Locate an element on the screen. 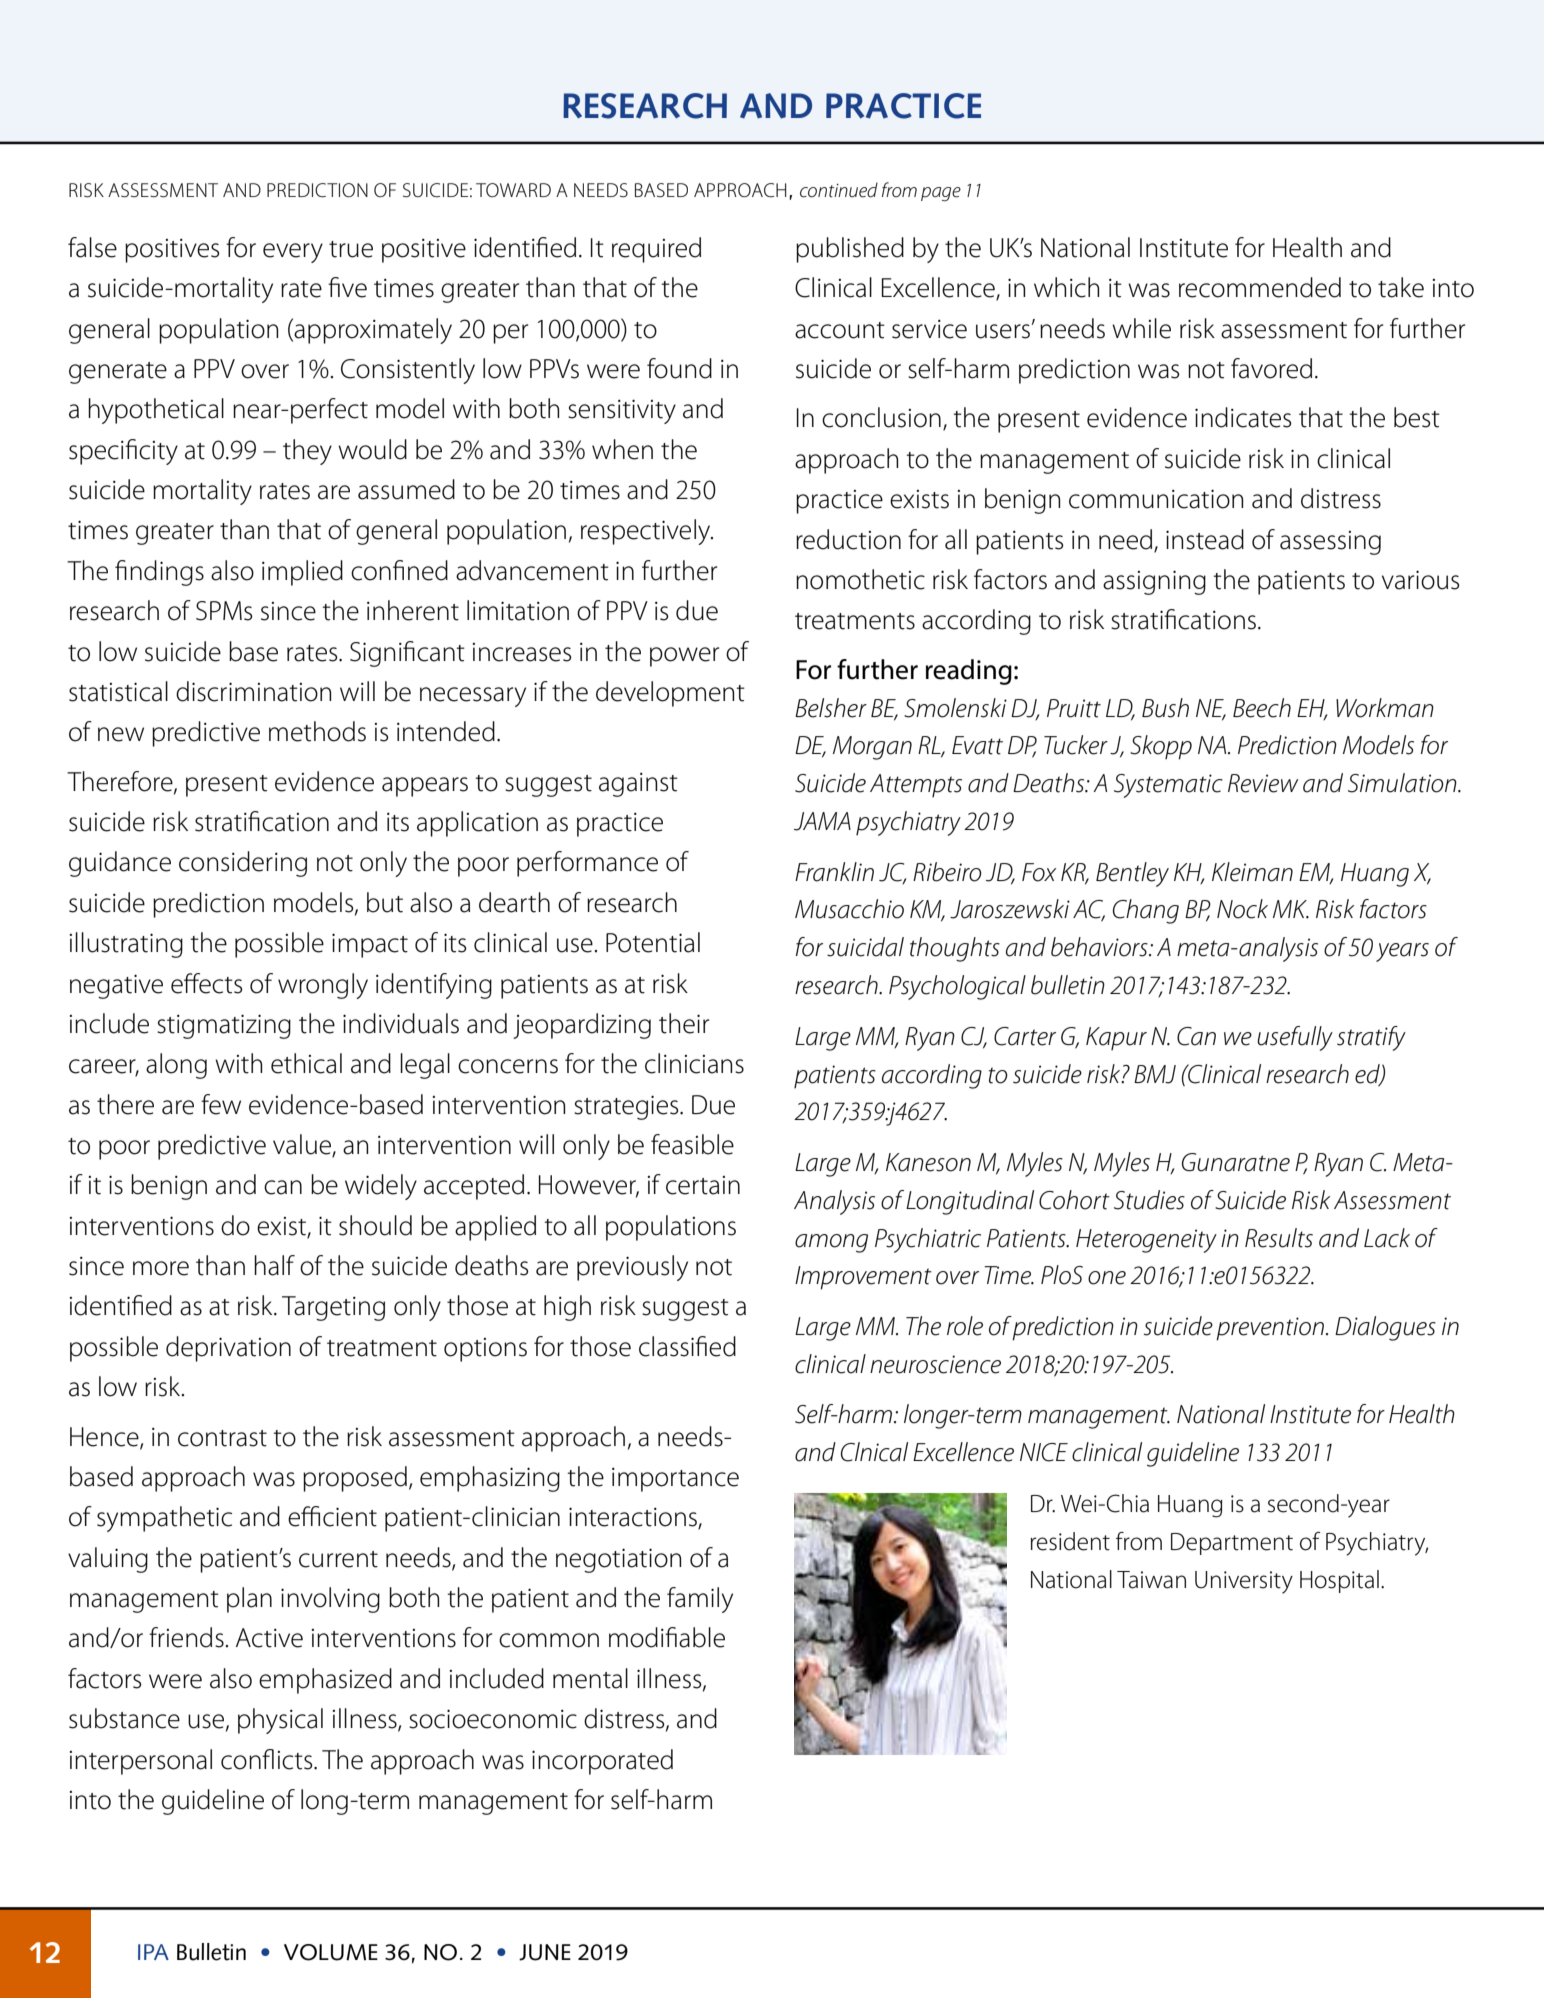 The width and height of the screenshot is (1544, 1998). instead is located at coordinates (1205, 539).
